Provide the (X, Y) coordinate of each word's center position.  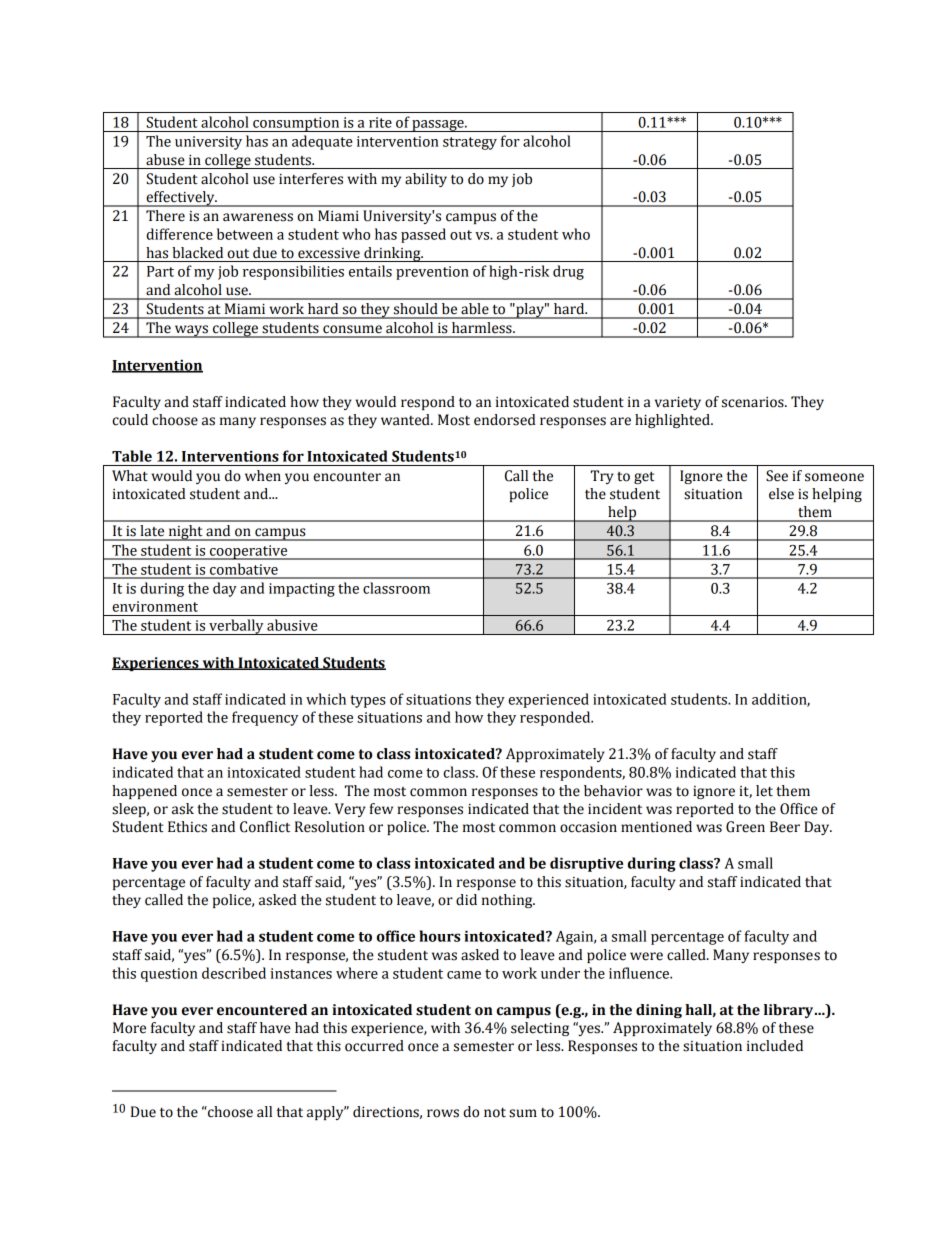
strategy (470, 143)
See (777, 476)
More (129, 1028)
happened (144, 792)
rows (443, 1113)
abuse (165, 160)
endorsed (504, 420)
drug (568, 272)
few (381, 809)
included (775, 1046)
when (263, 476)
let (764, 791)
